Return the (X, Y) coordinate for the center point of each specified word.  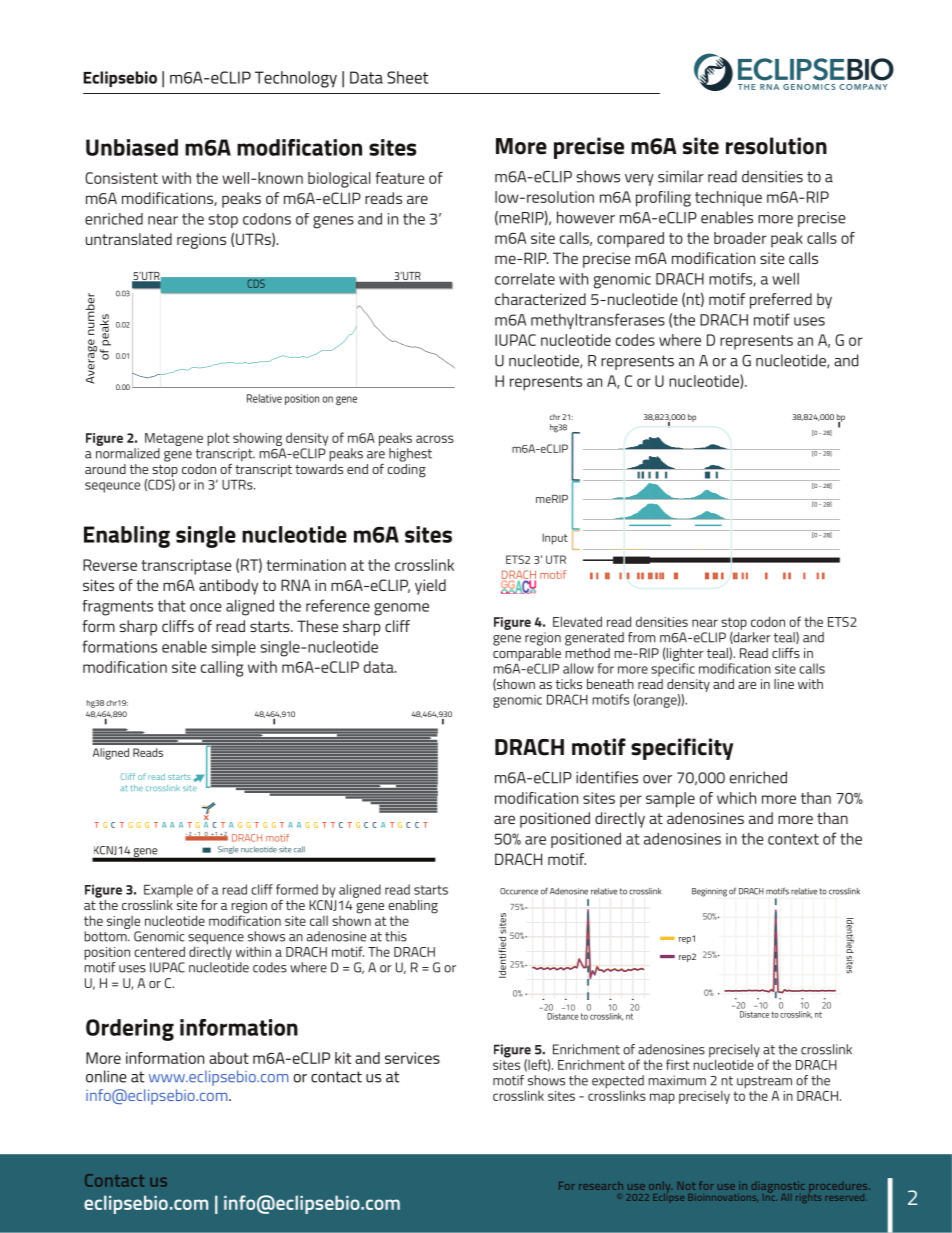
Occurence (519, 891)
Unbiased (132, 147)
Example (168, 891)
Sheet (407, 77)
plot (218, 439)
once (206, 607)
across (435, 439)
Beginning (709, 892)
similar (681, 176)
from (642, 637)
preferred (781, 301)
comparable (527, 653)
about (229, 1058)
